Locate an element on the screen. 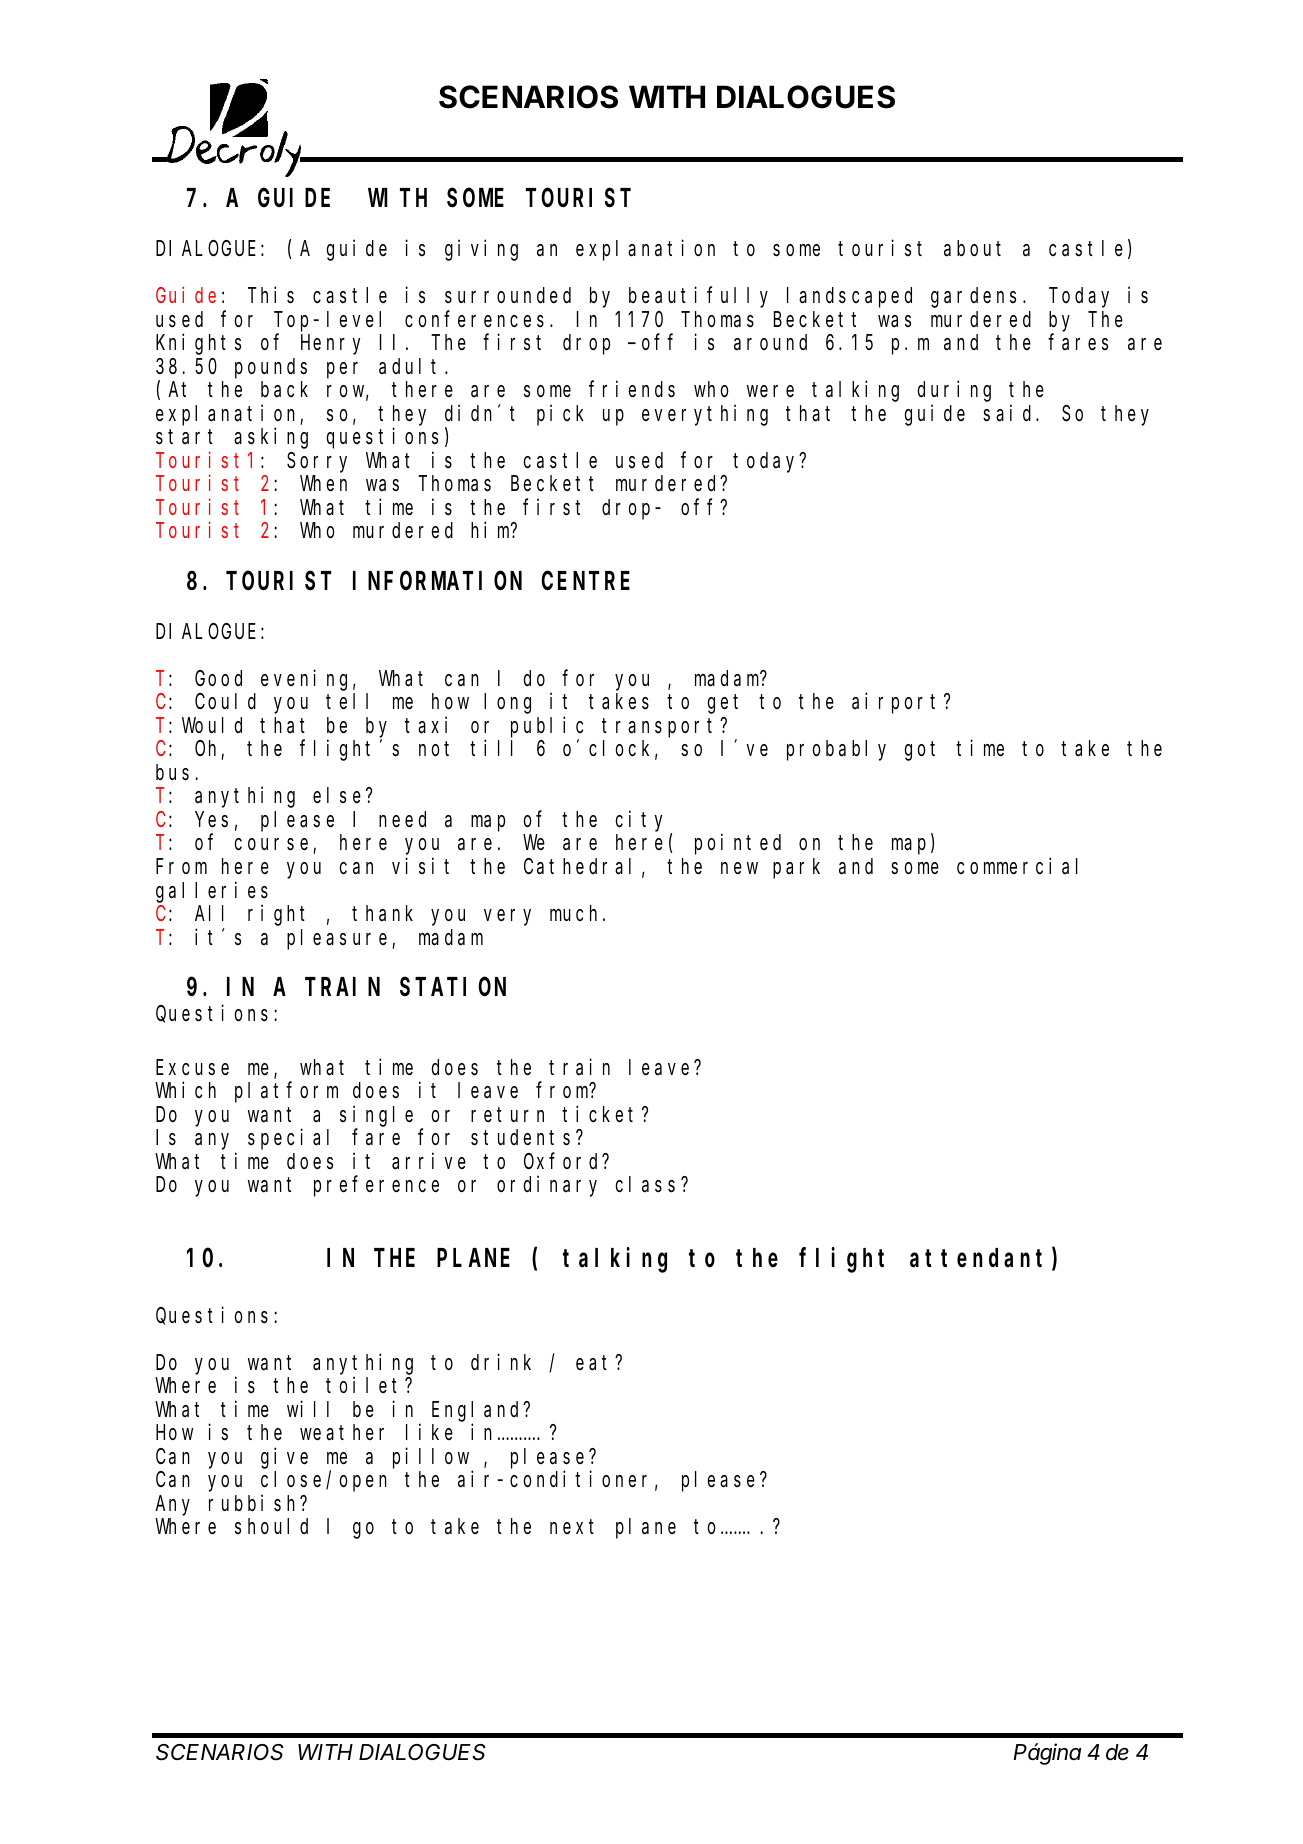 The width and height of the screenshot is (1303, 1844). public is located at coordinates (547, 727).
